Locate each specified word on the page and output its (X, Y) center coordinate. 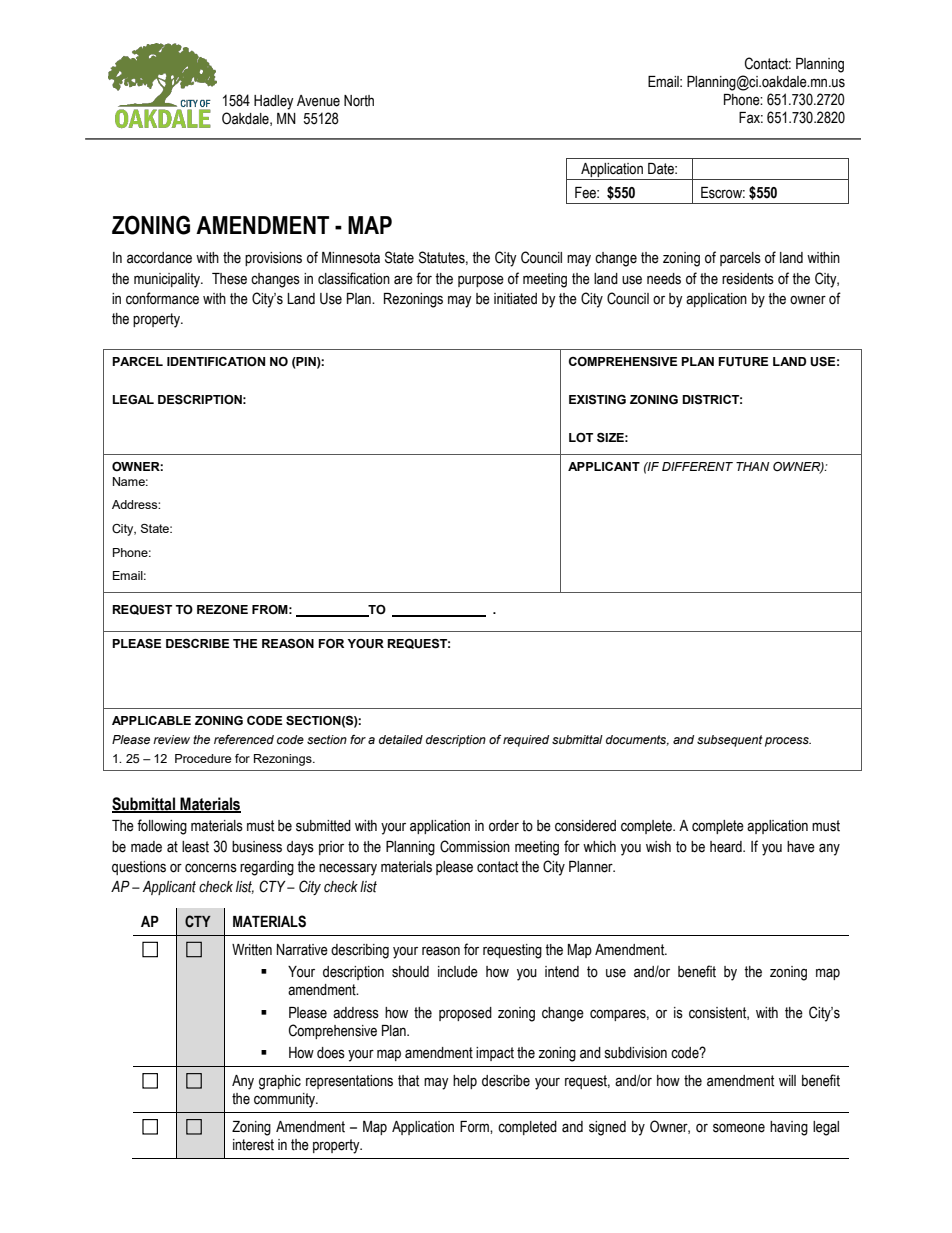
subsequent (730, 741)
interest (253, 1145)
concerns (211, 868)
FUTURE (743, 362)
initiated (515, 299)
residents (748, 279)
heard (727, 847)
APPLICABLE (151, 720)
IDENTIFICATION (216, 361)
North (359, 101)
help (465, 1082)
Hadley (274, 102)
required (526, 741)
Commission (475, 846)
